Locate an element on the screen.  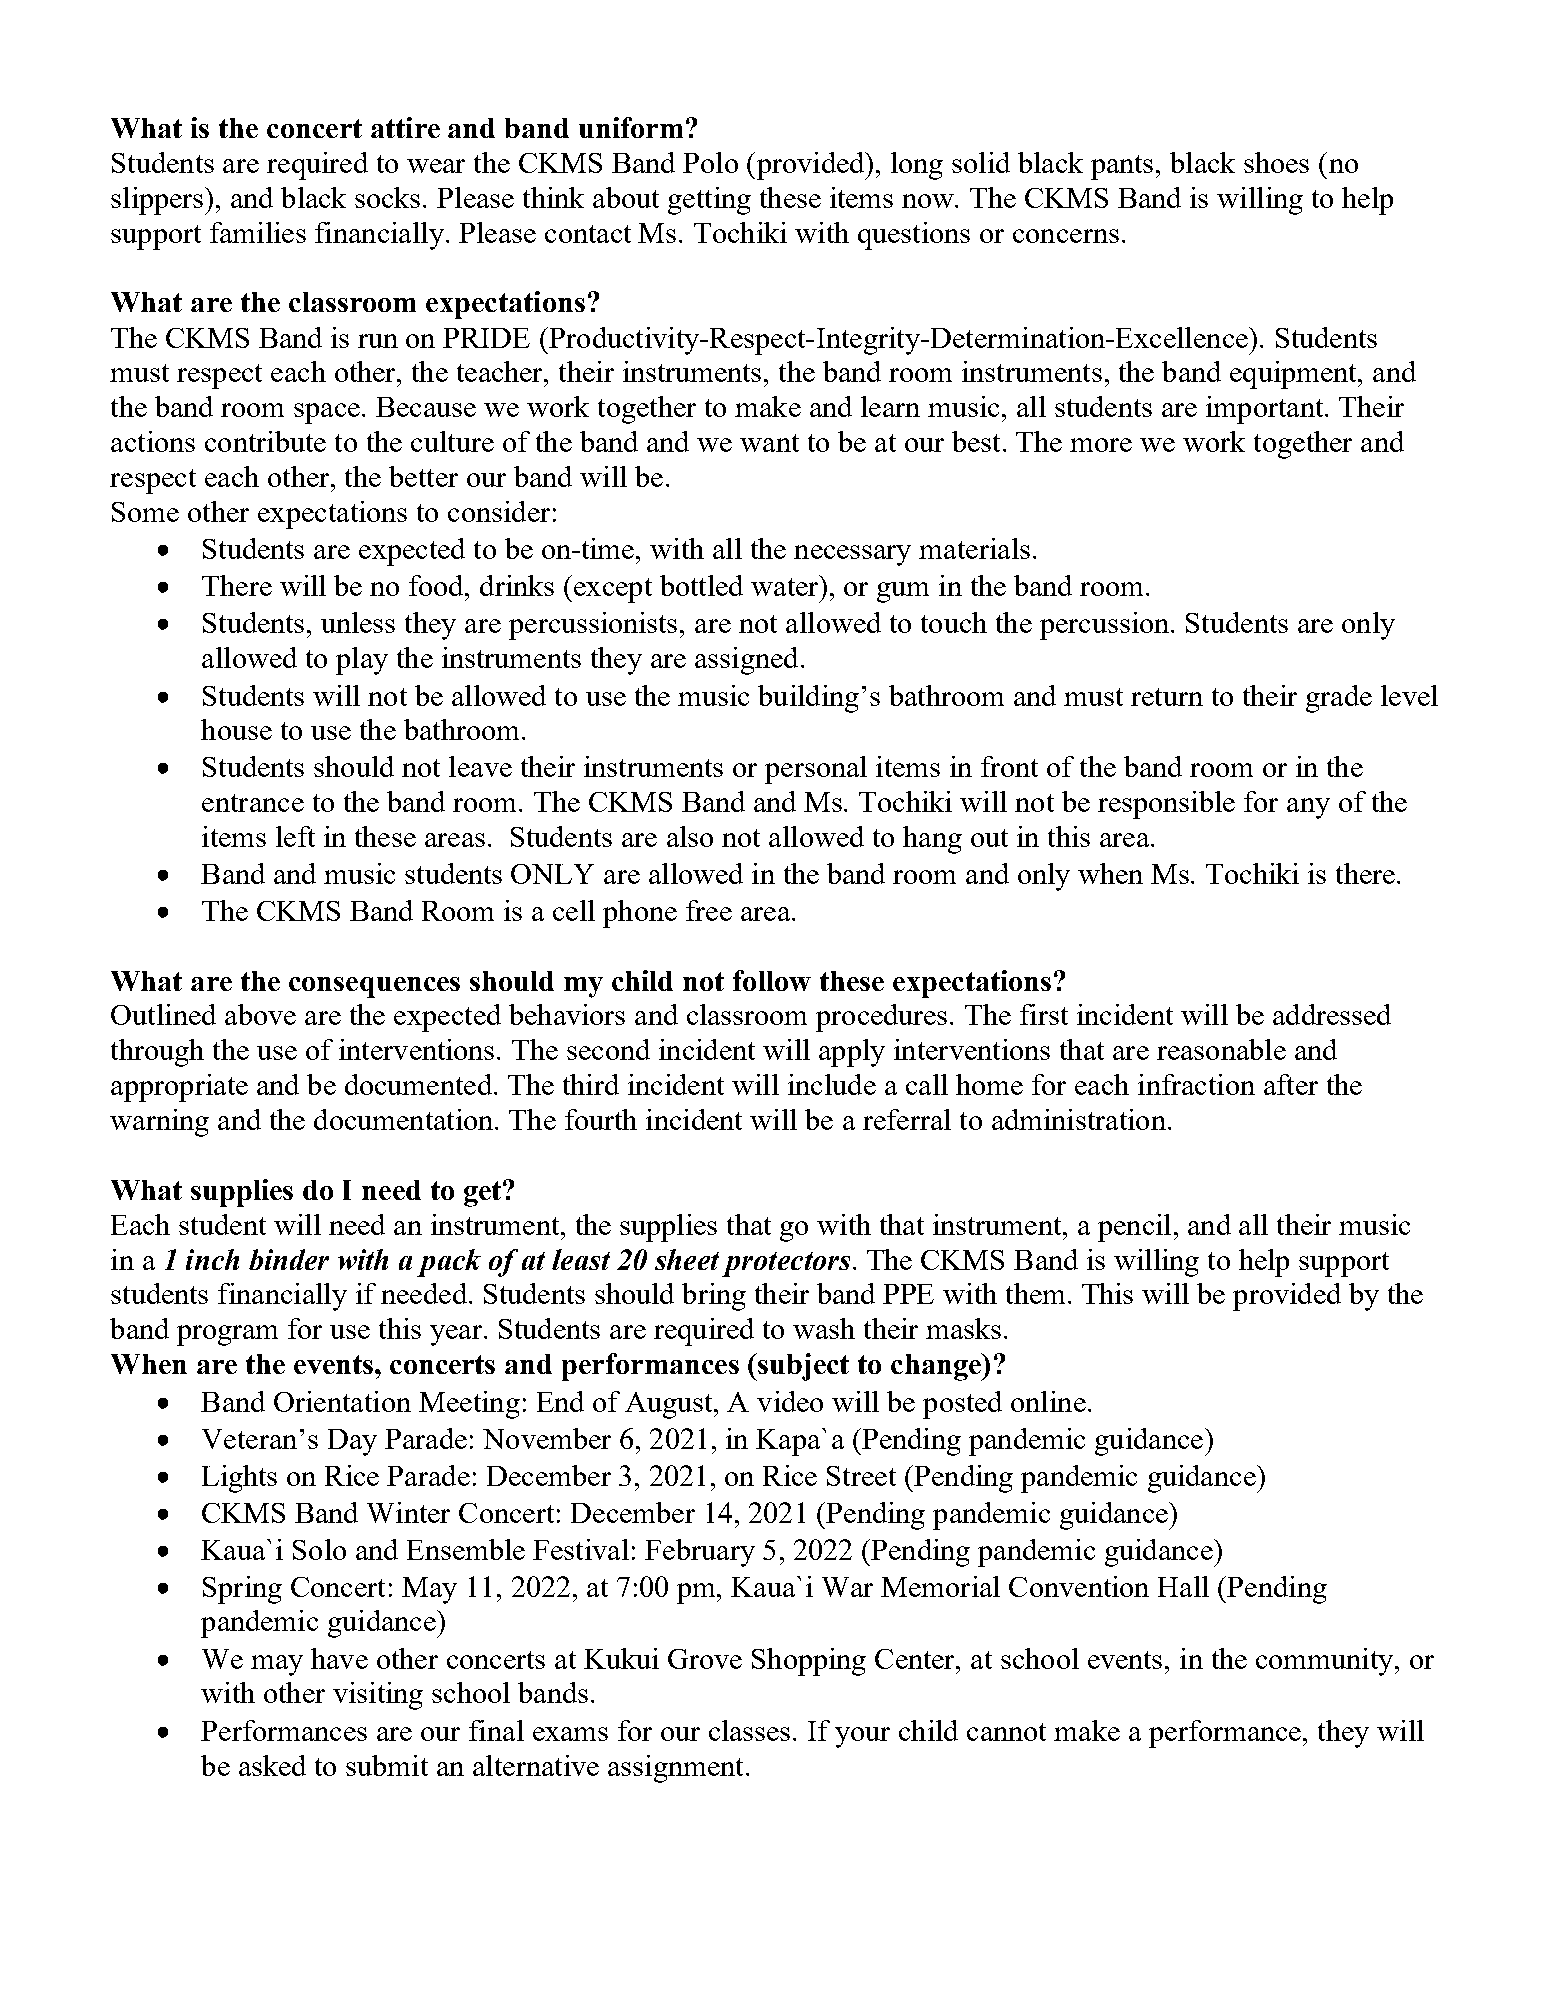
grade is located at coordinates (1339, 699).
